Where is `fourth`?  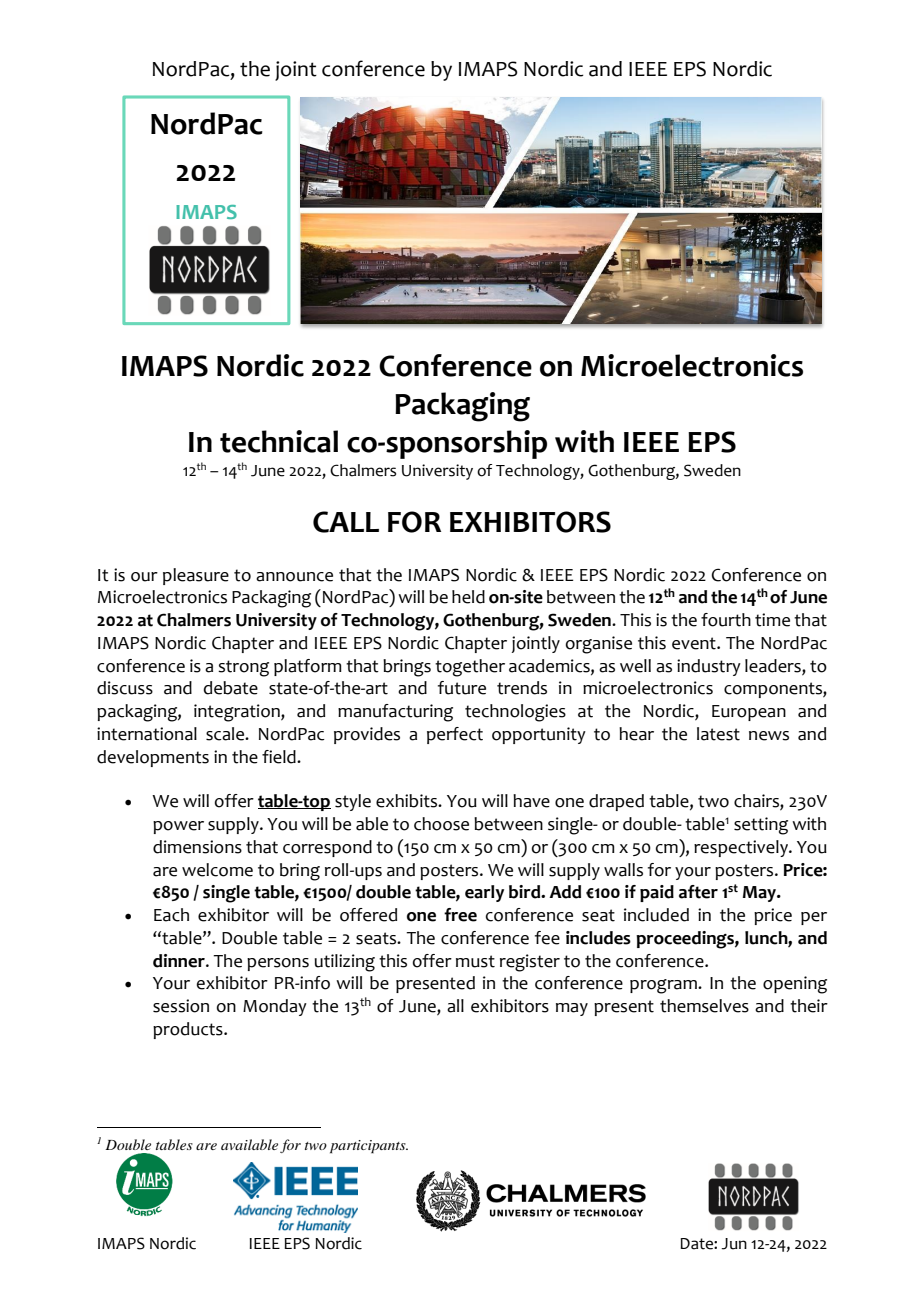
fourth is located at coordinates (726, 620).
